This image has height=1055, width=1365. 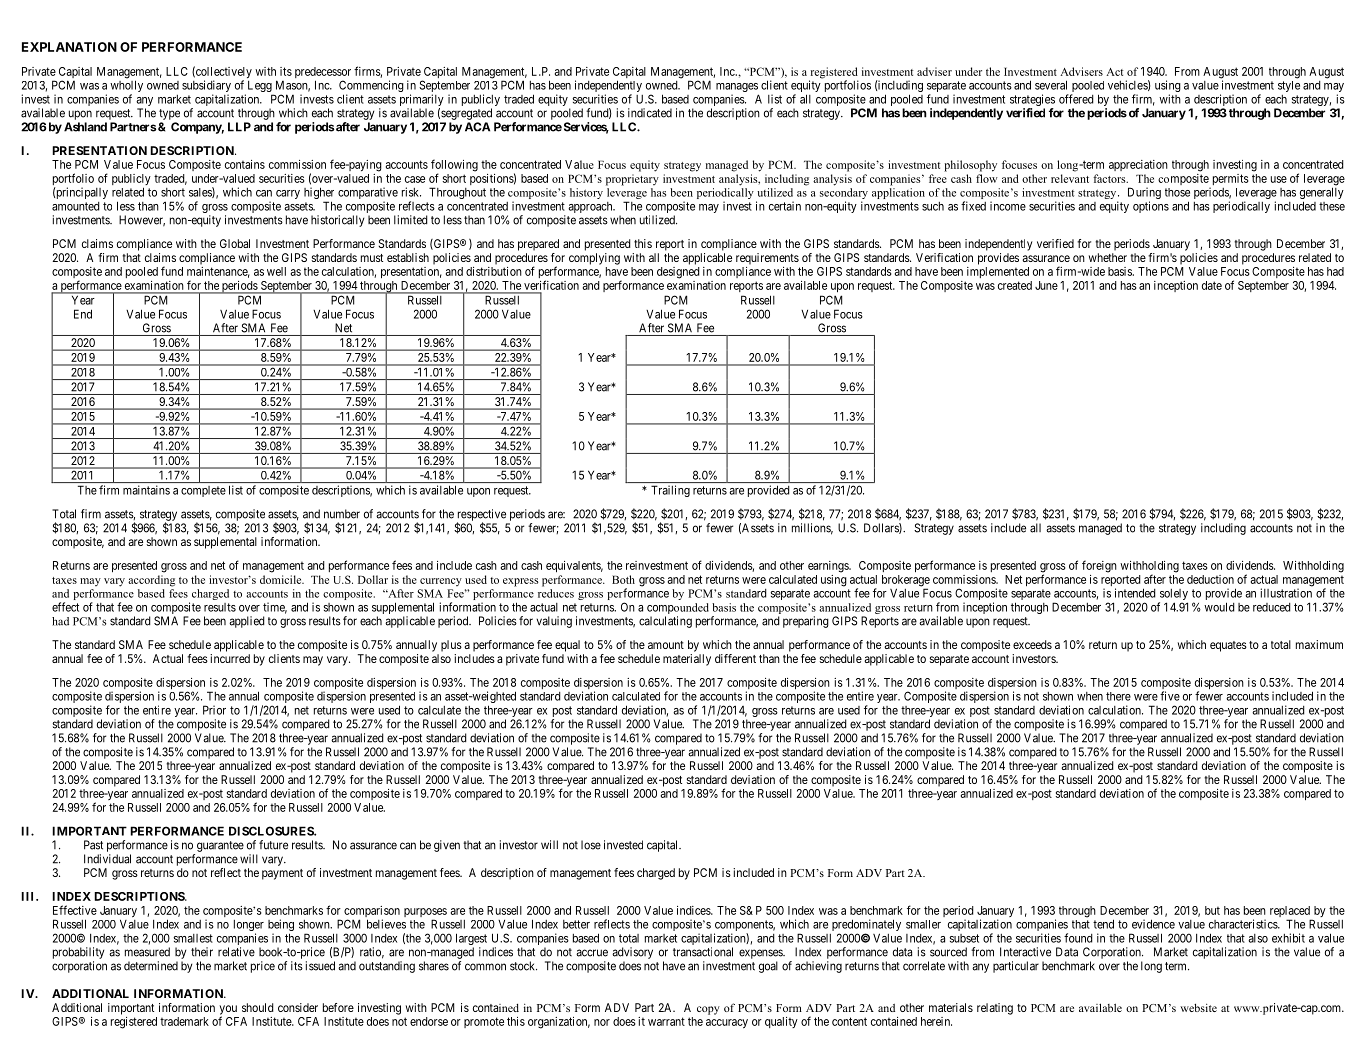 What do you see at coordinates (737, 89) in the image?
I see `manages` at bounding box center [737, 89].
